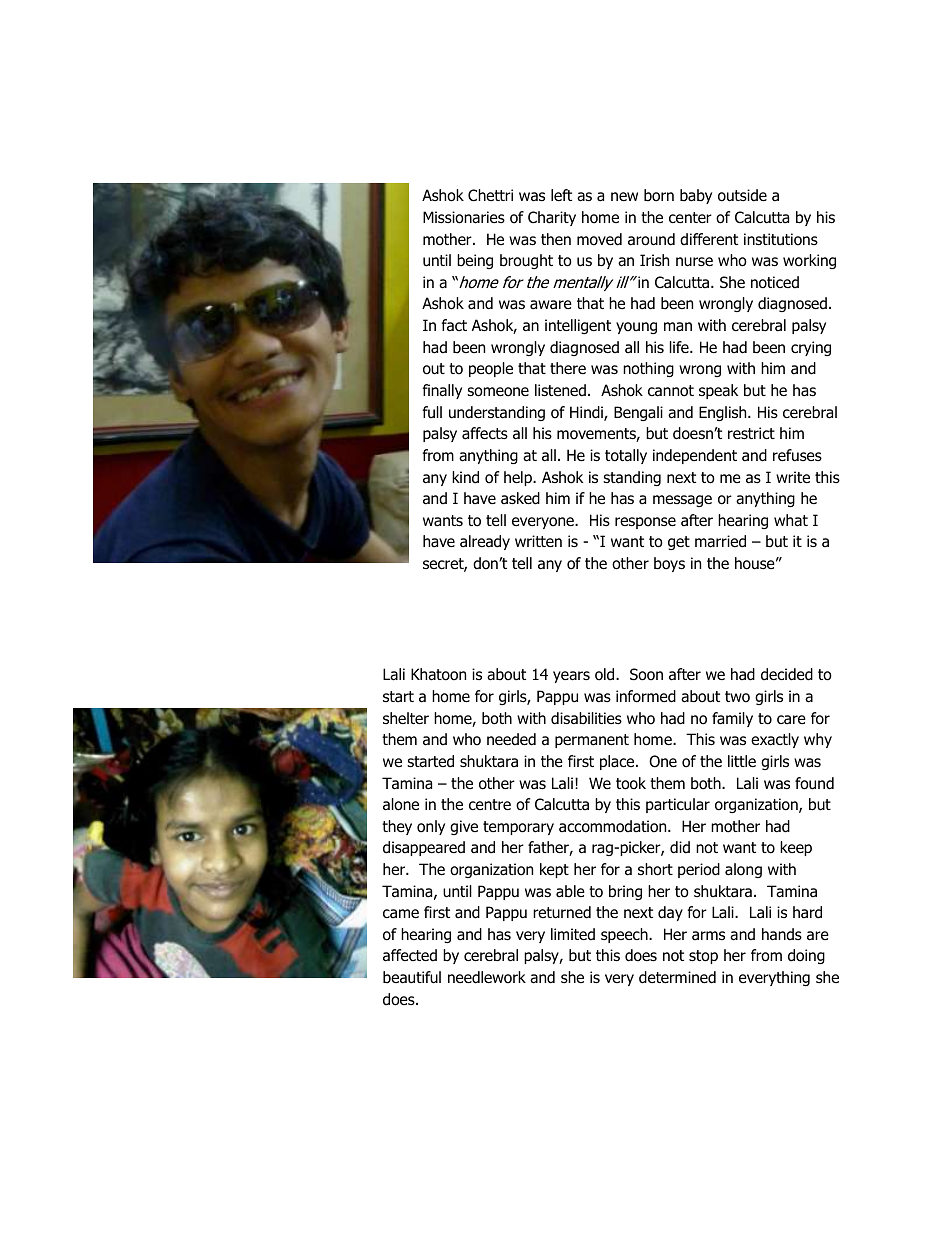 Image resolution: width=952 pixels, height=1233 pixels. I want to click on hands, so click(782, 934).
